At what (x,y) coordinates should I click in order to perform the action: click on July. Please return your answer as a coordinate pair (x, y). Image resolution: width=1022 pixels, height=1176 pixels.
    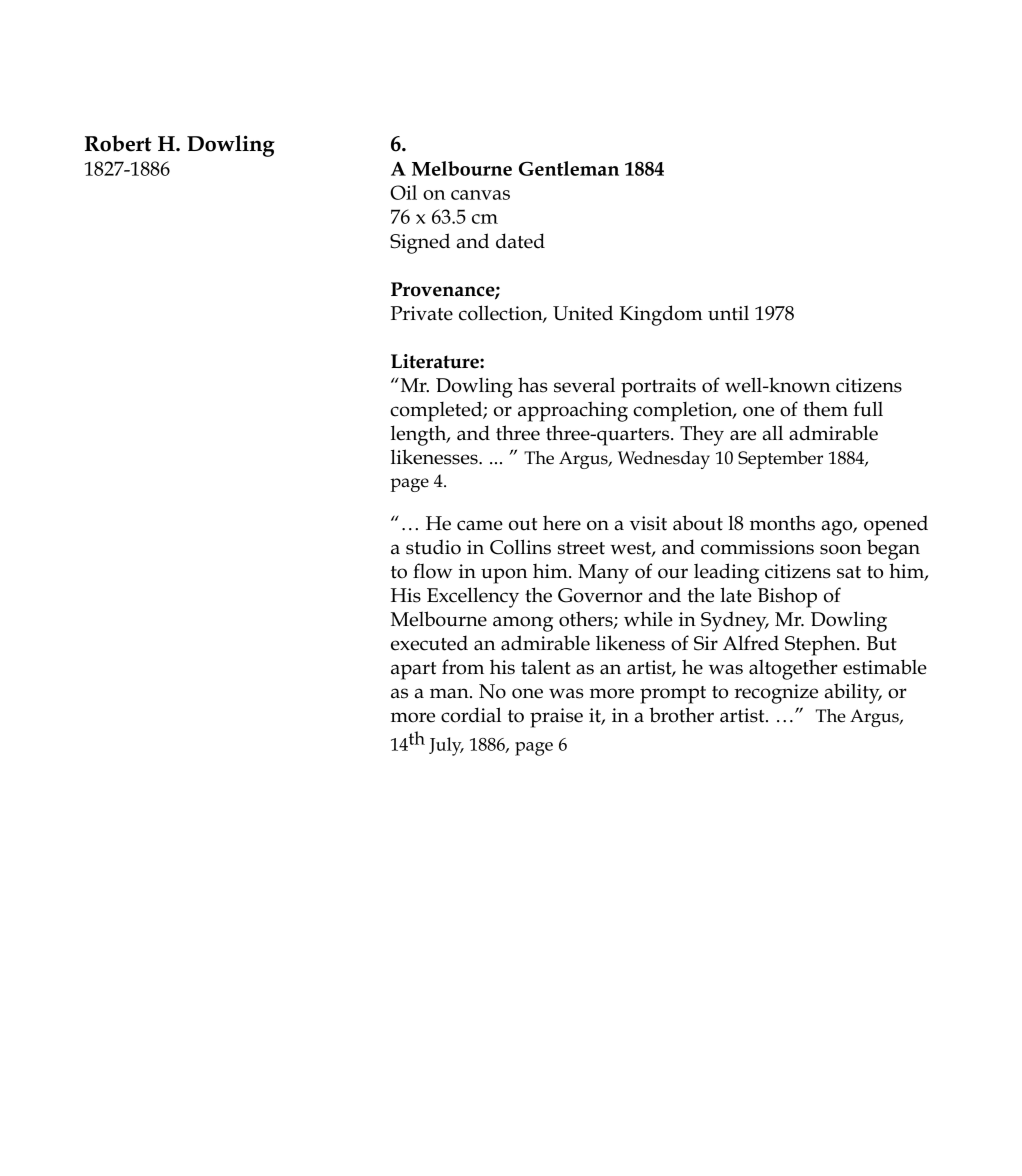
    Looking at the image, I should click on (446, 746).
